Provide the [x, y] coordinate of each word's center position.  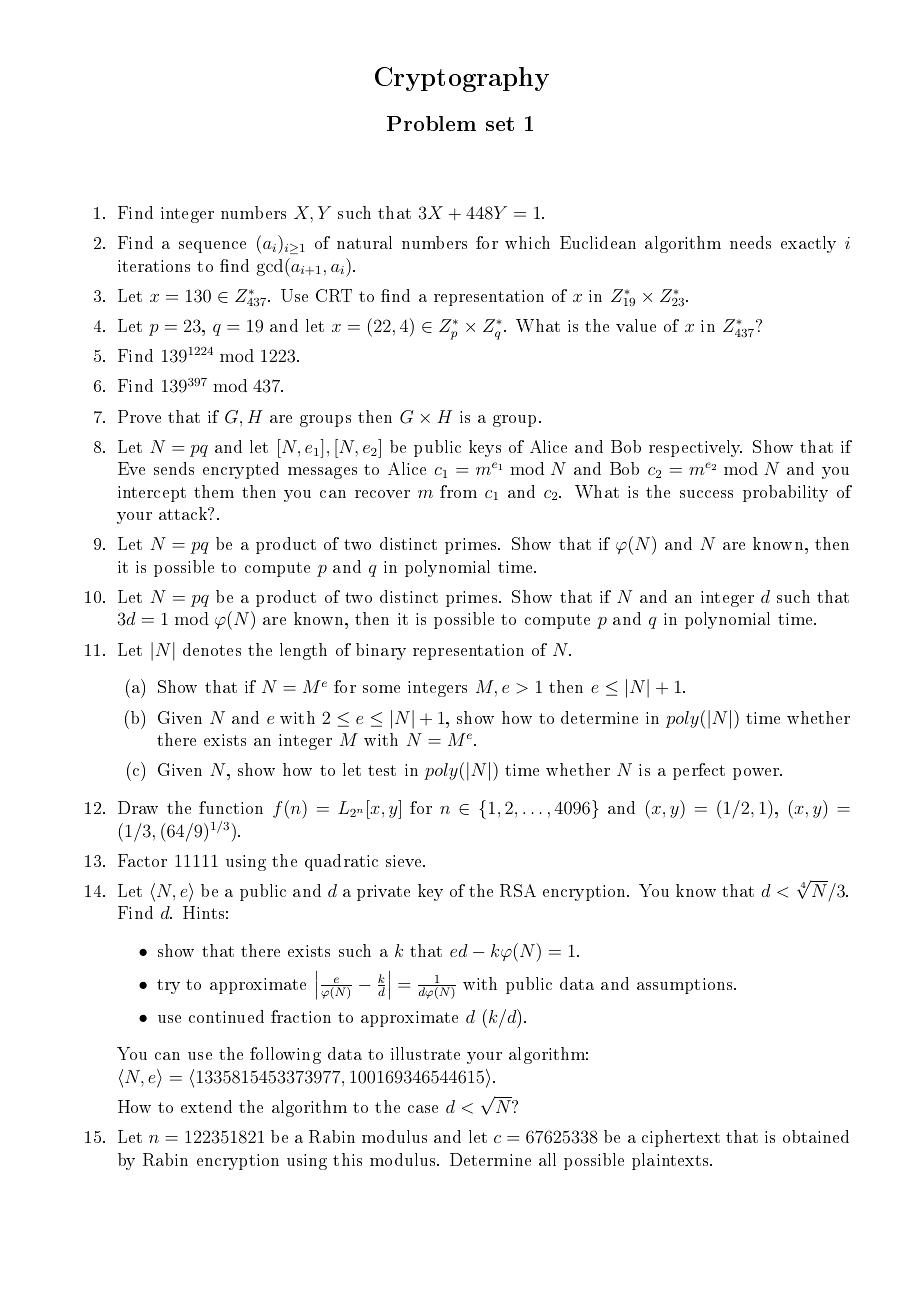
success [706, 494]
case [423, 1109]
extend [206, 1106]
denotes [212, 649]
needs [750, 242]
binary [381, 651]
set [500, 124]
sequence [212, 247]
